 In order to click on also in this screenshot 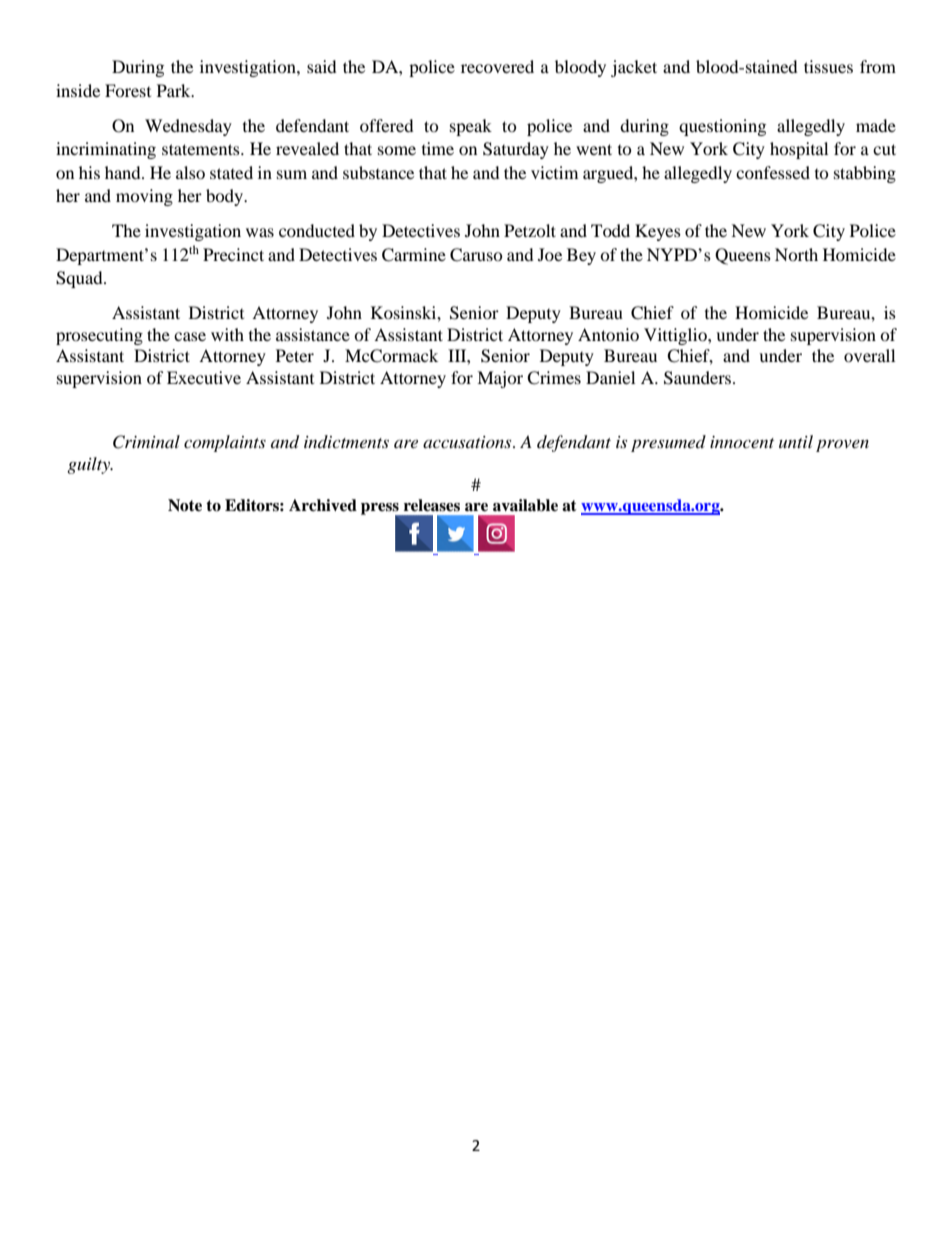, I will do `click(190, 172)`.
